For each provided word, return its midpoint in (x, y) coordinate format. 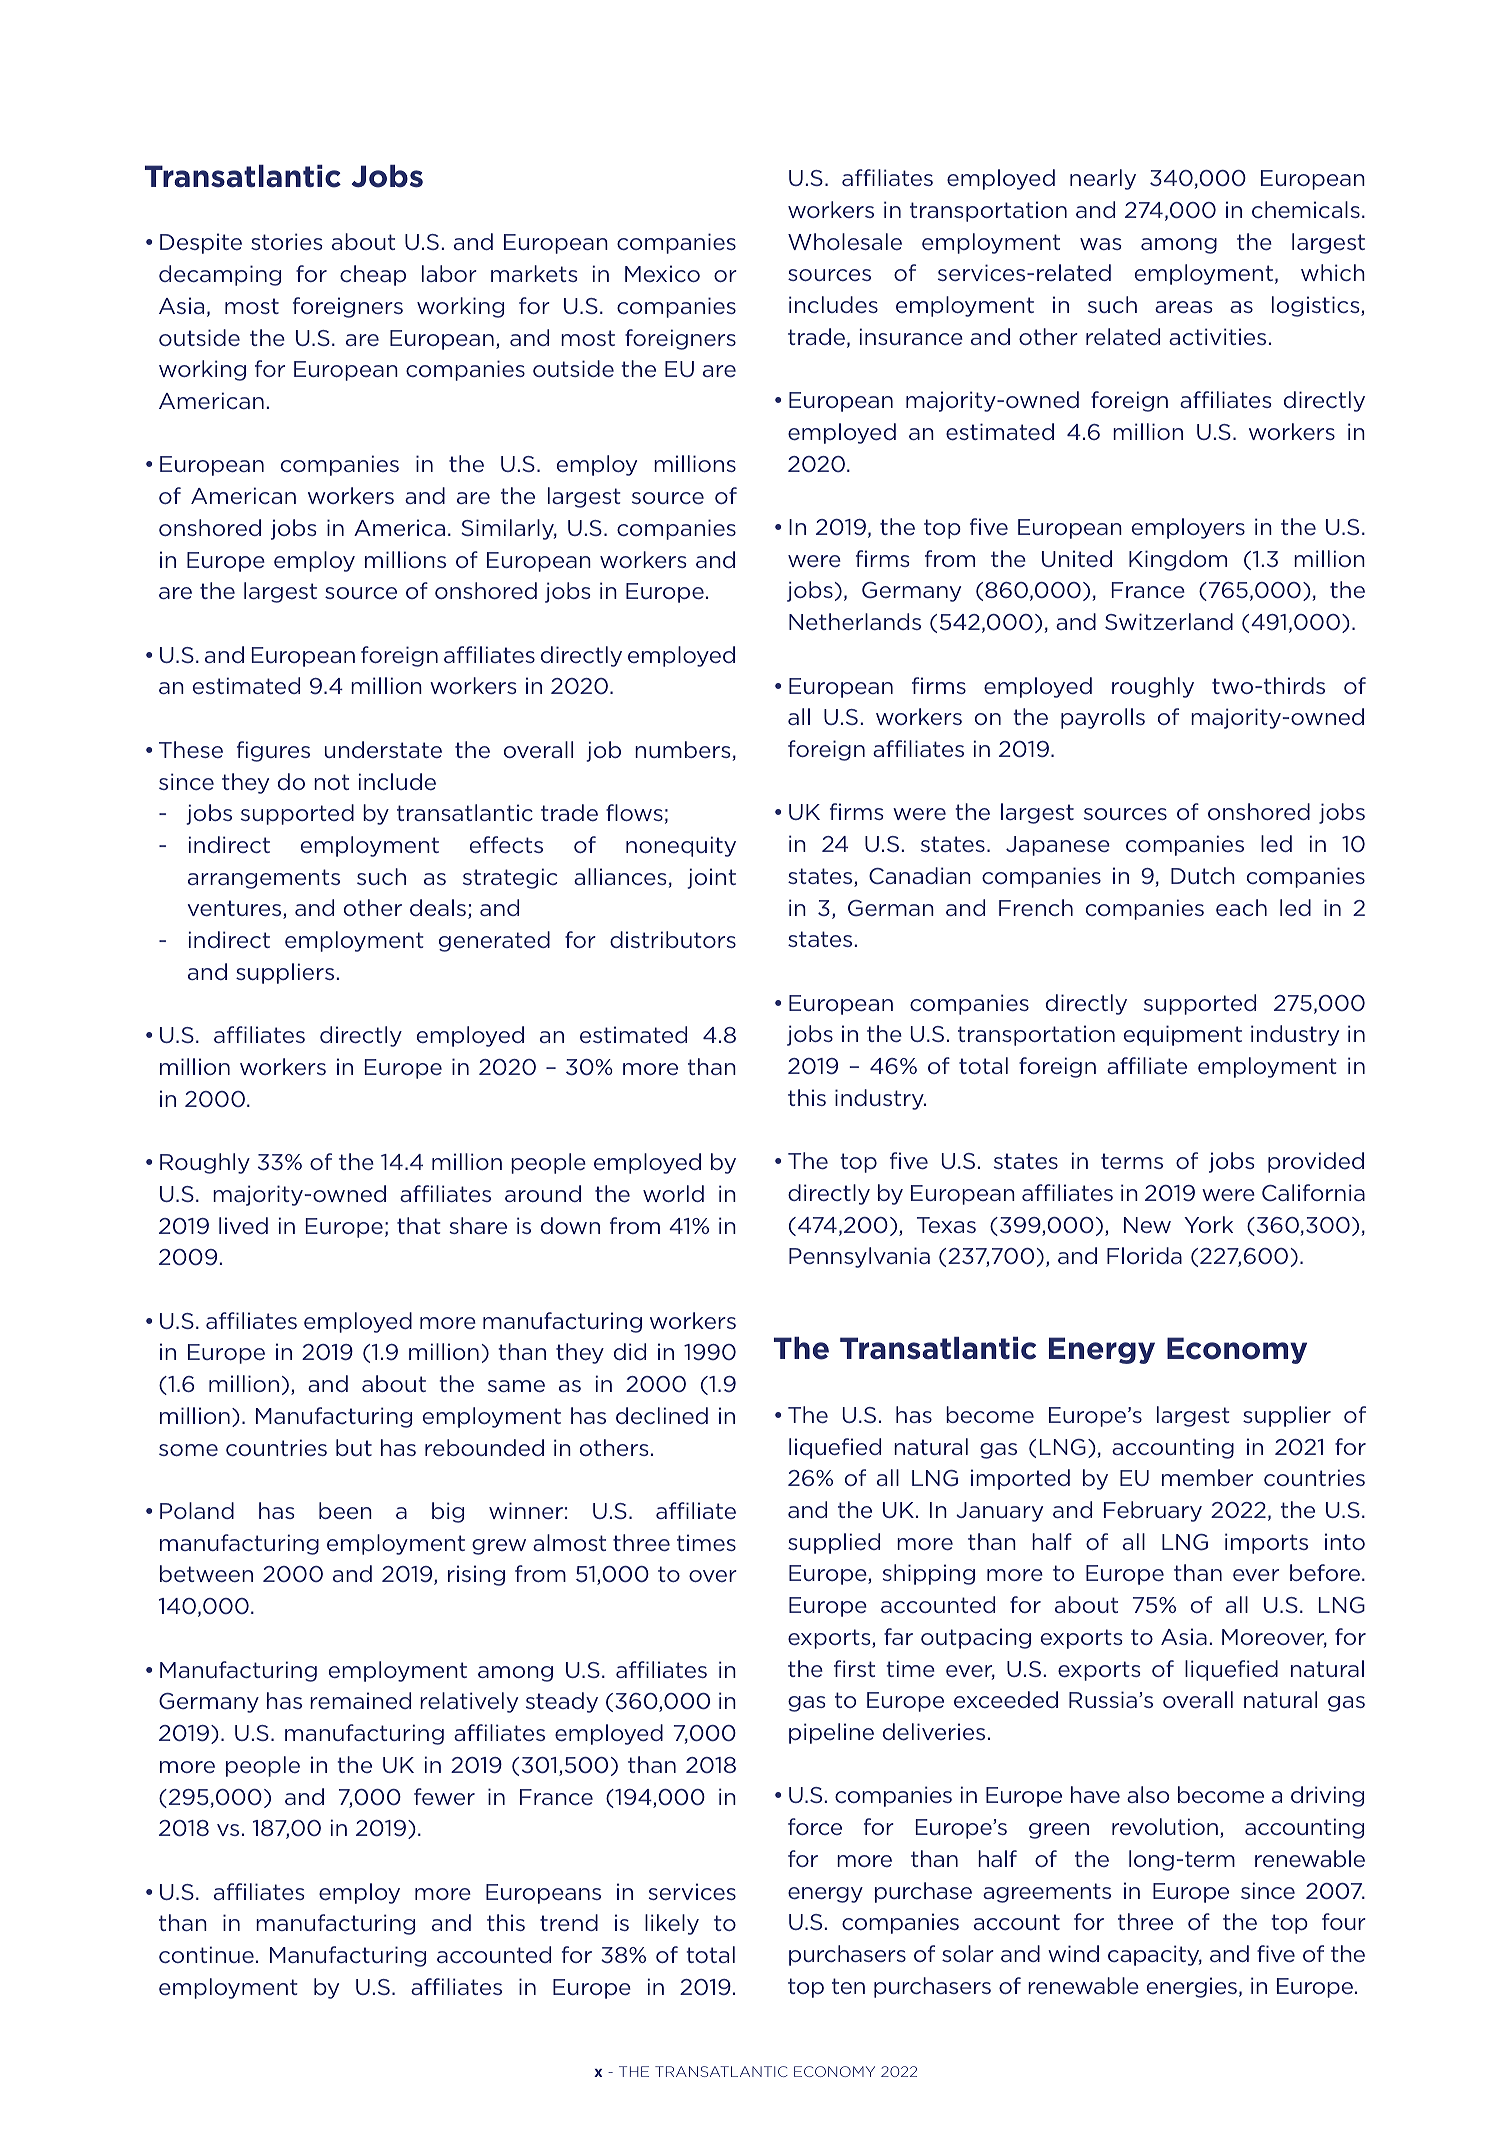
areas (1183, 307)
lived (243, 1225)
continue (206, 1954)
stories (286, 241)
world (673, 1193)
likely (672, 1924)
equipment (1183, 1035)
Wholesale (845, 241)
